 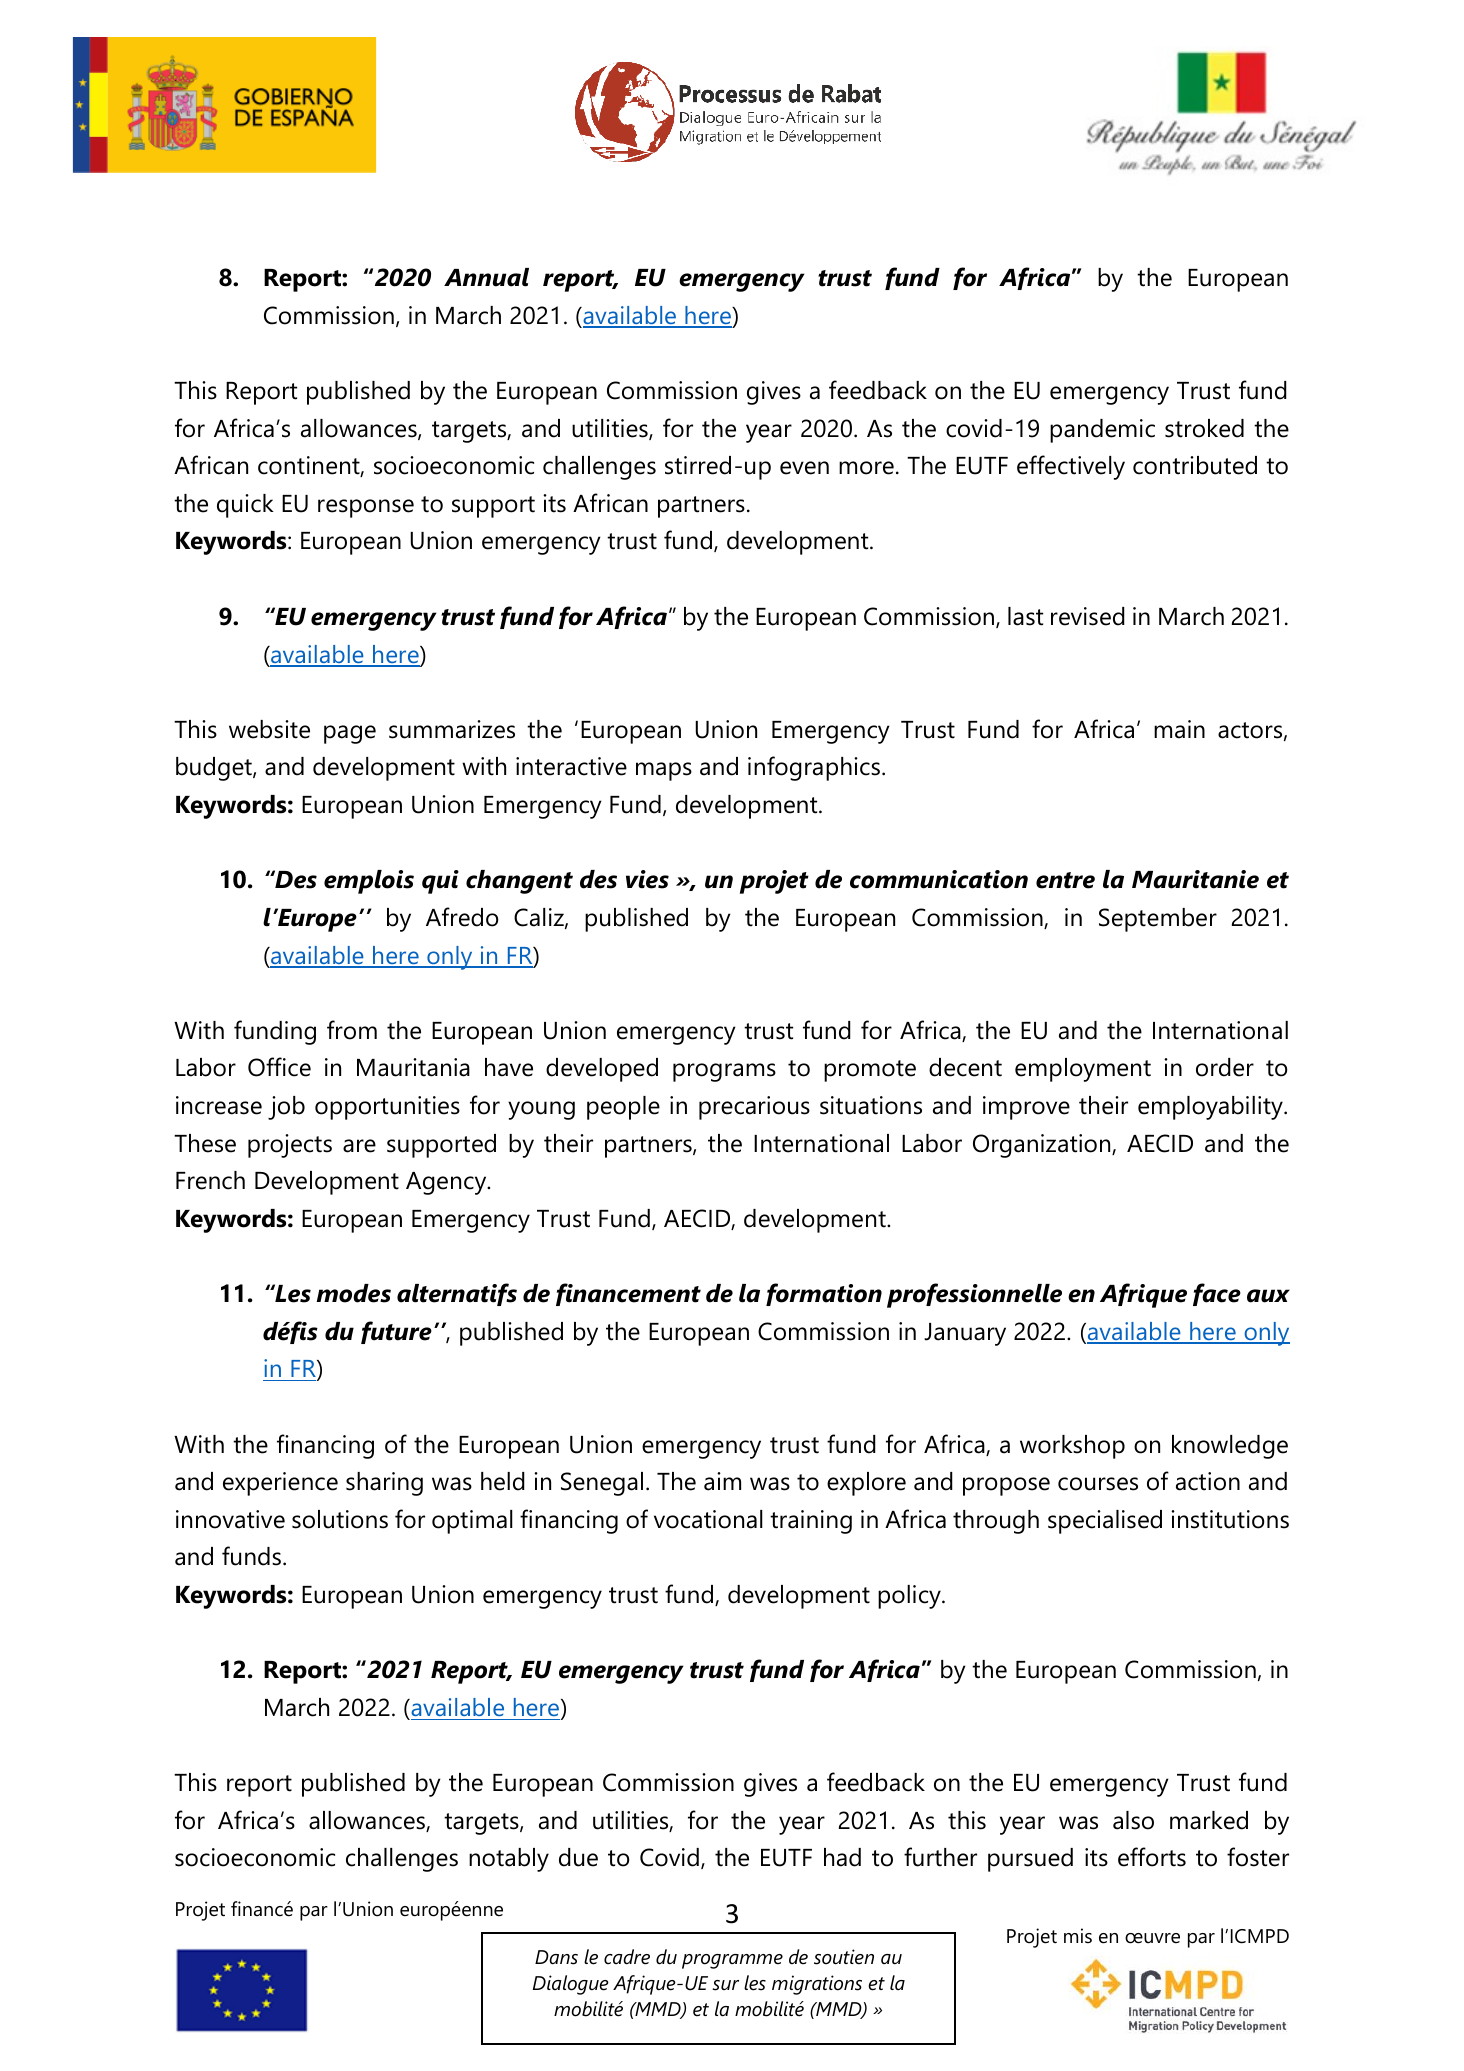 I want to click on efforts, so click(x=1152, y=1857).
